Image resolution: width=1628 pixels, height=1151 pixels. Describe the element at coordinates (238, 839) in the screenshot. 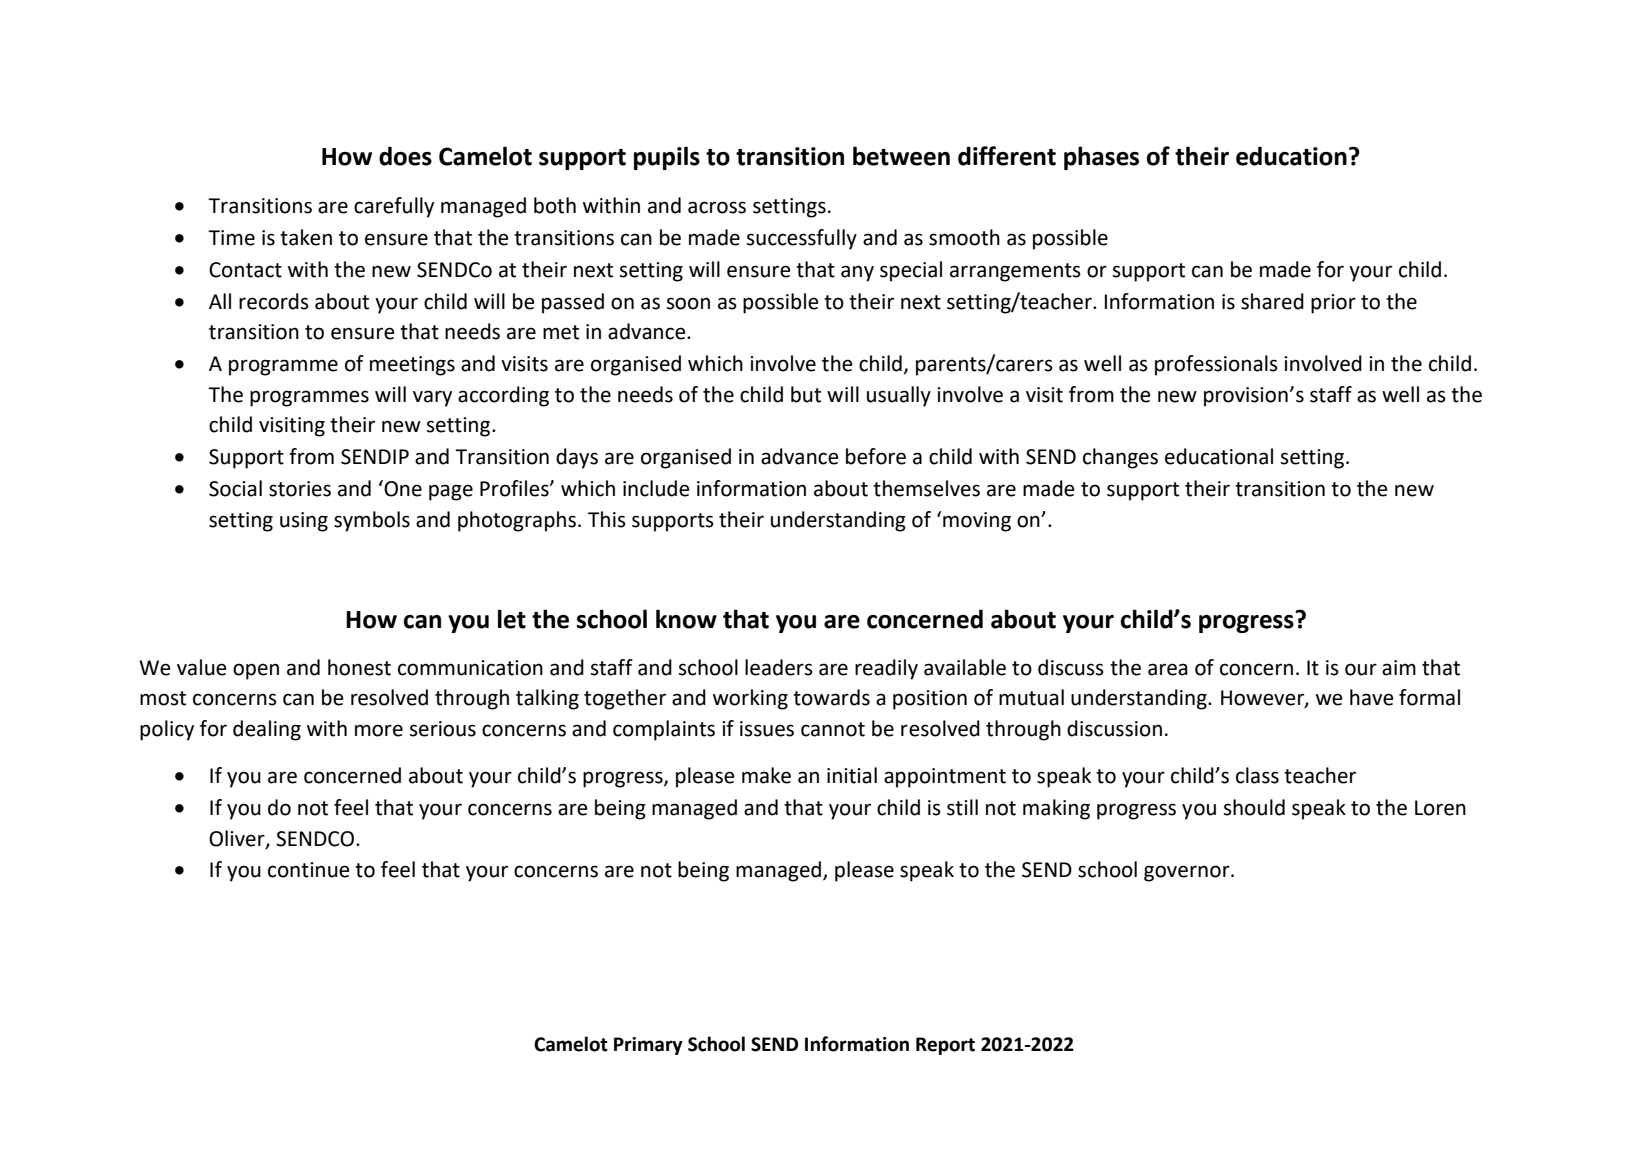

I see `Oliver` at that location.
